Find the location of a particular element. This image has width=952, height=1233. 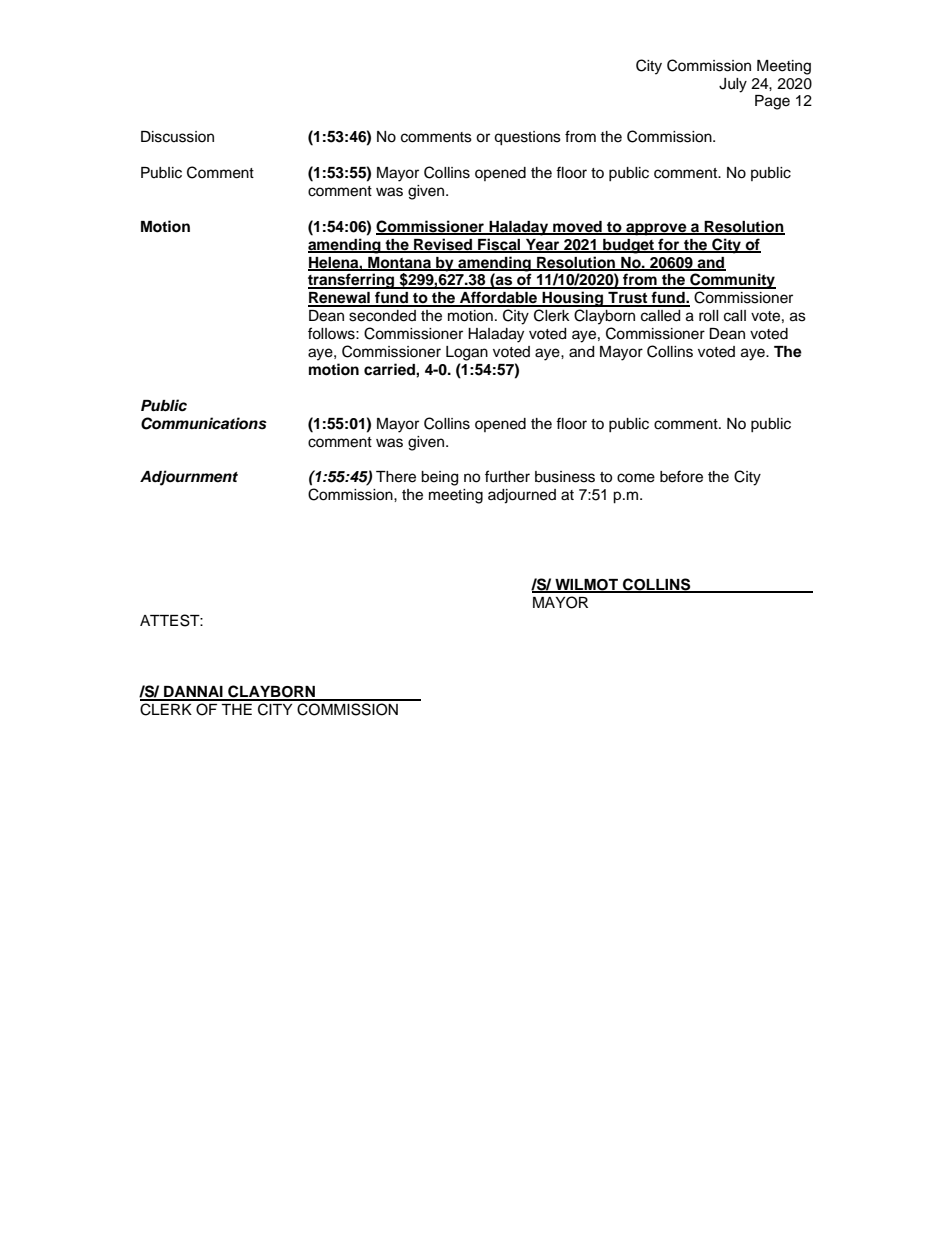

Discussion is located at coordinates (177, 137).
